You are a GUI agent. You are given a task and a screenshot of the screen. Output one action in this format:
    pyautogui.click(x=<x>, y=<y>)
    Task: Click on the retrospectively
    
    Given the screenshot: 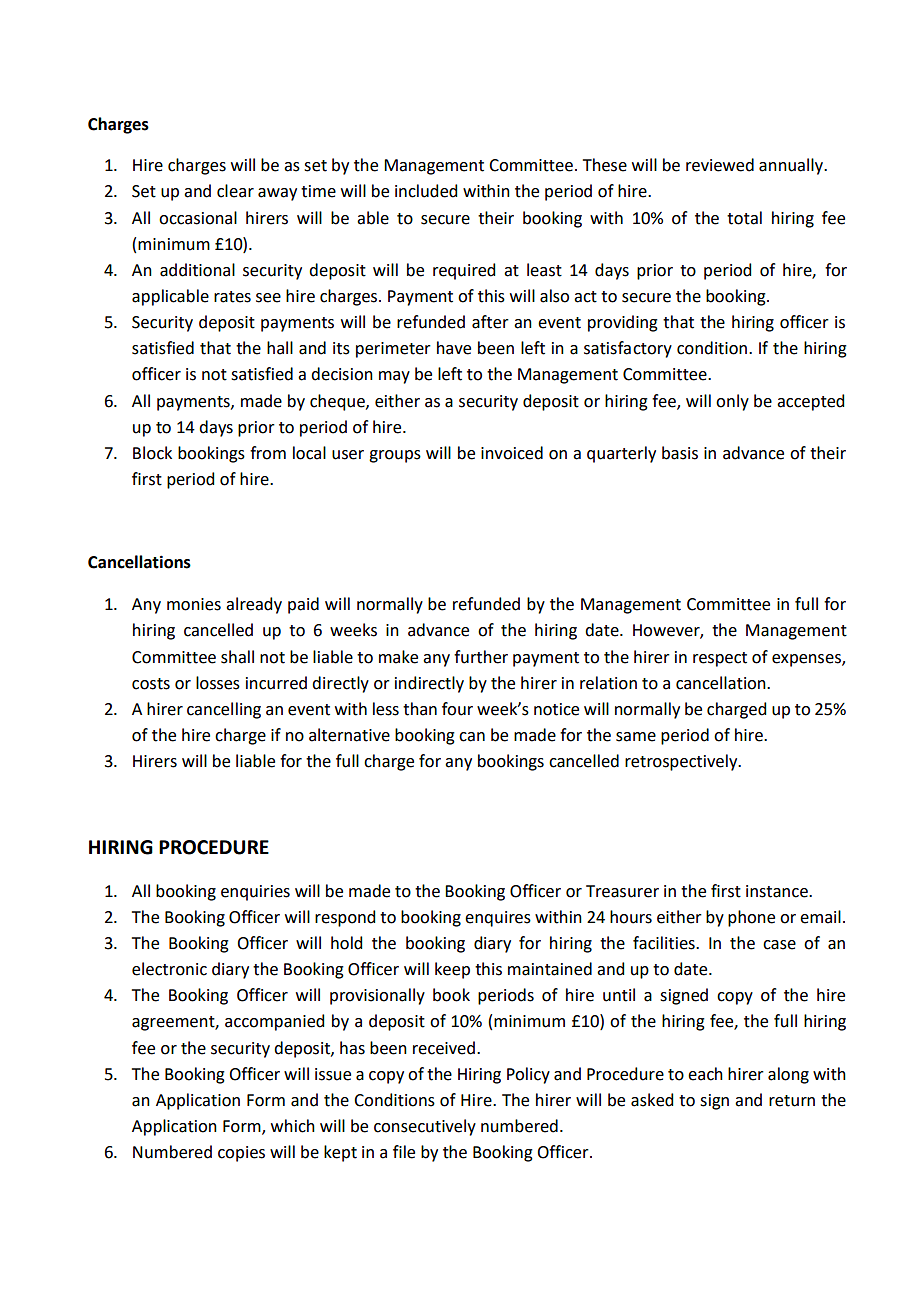 What is the action you would take?
    pyautogui.click(x=682, y=762)
